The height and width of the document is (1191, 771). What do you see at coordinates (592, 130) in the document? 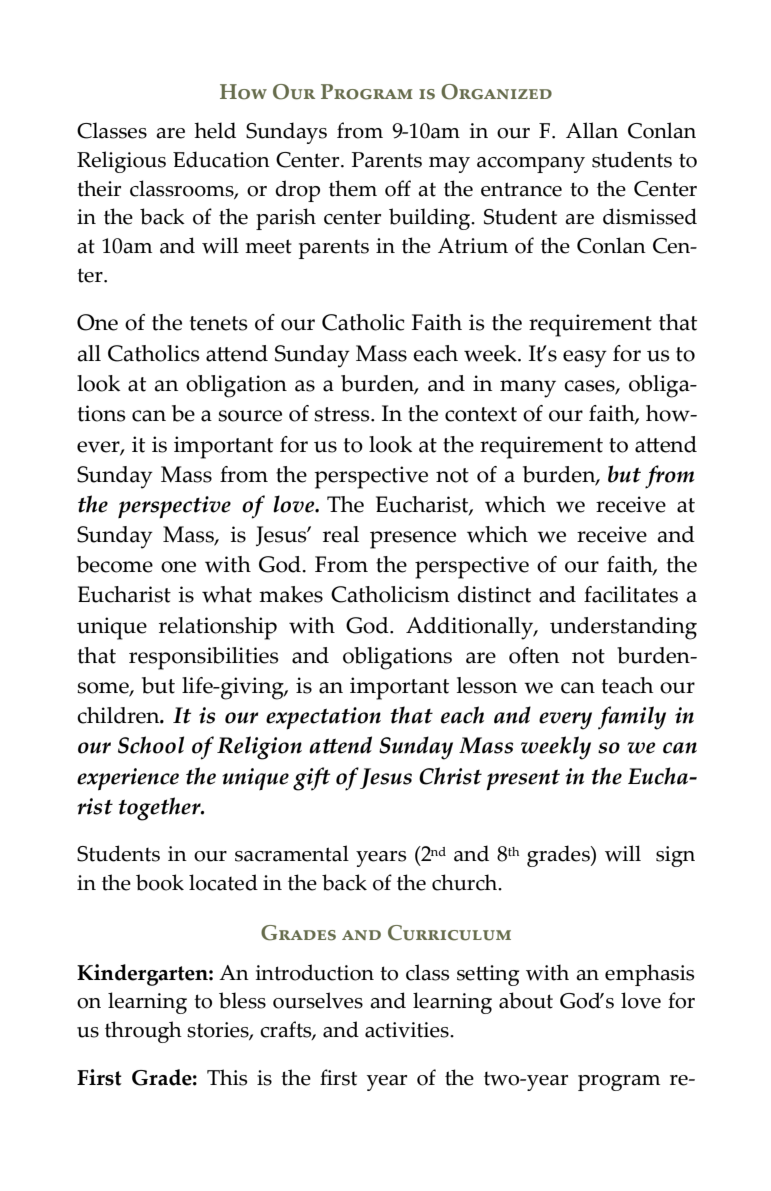
I see `Allan` at bounding box center [592, 130].
